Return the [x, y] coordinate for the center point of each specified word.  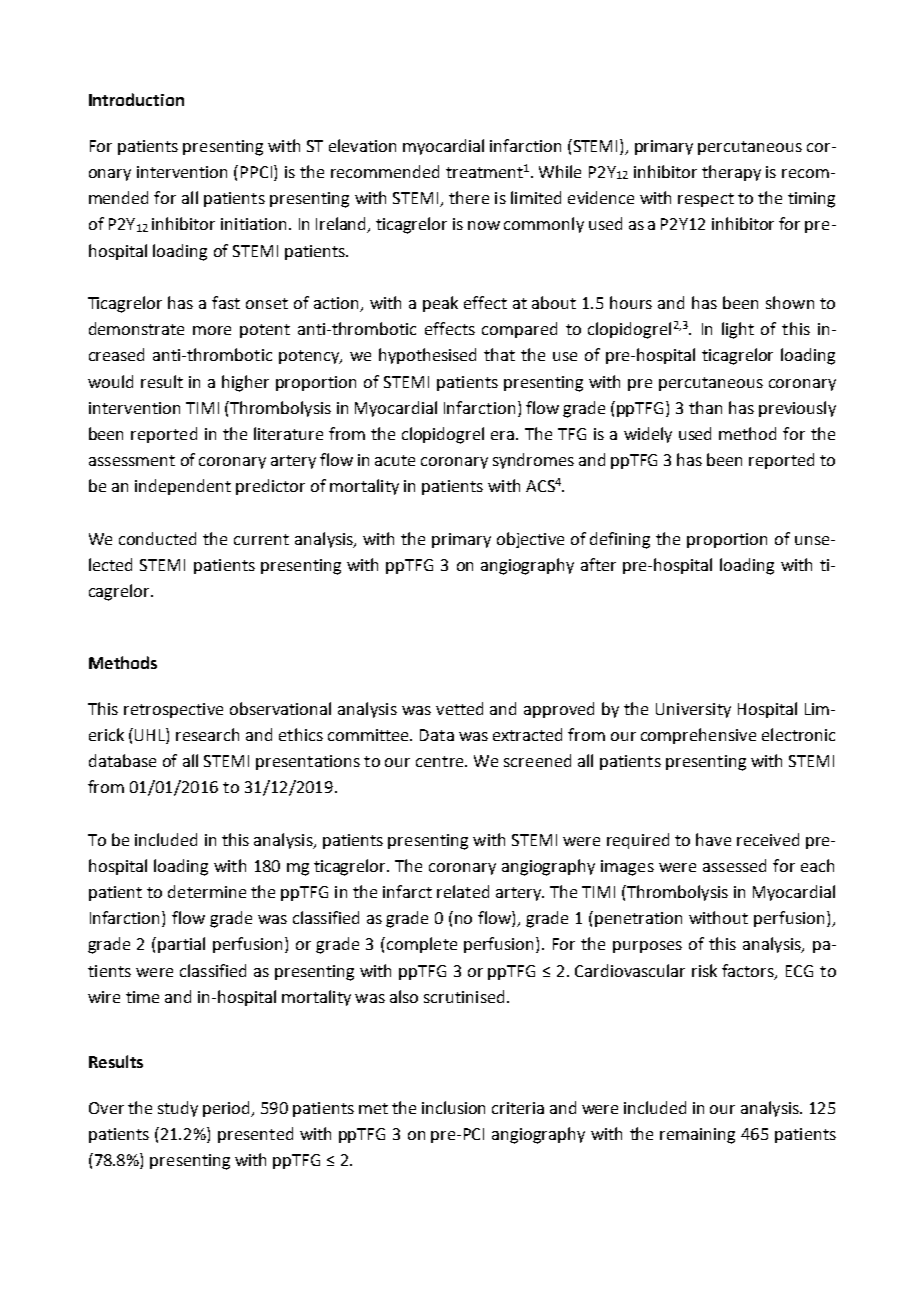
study [178, 1109]
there [469, 197]
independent [183, 487]
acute [395, 460]
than [705, 407]
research [207, 734]
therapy [731, 173]
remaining [697, 1136]
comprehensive [698, 736]
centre [441, 761]
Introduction [136, 99]
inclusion [453, 1107]
